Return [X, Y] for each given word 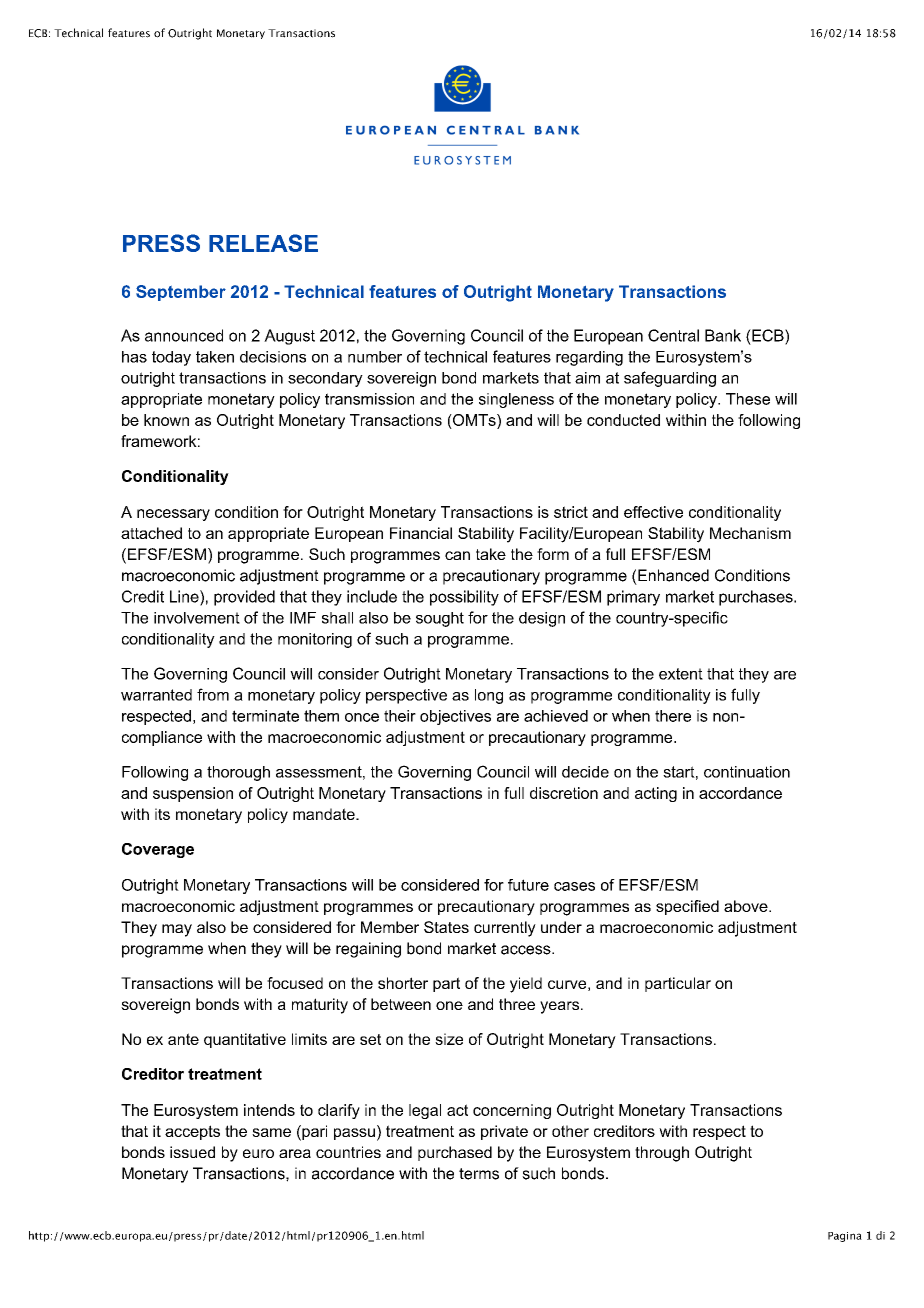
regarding [589, 358]
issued [192, 1152]
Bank [723, 335]
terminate [265, 716]
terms [479, 1174]
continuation [747, 772]
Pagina [845, 1237]
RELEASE [263, 243]
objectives [455, 717]
